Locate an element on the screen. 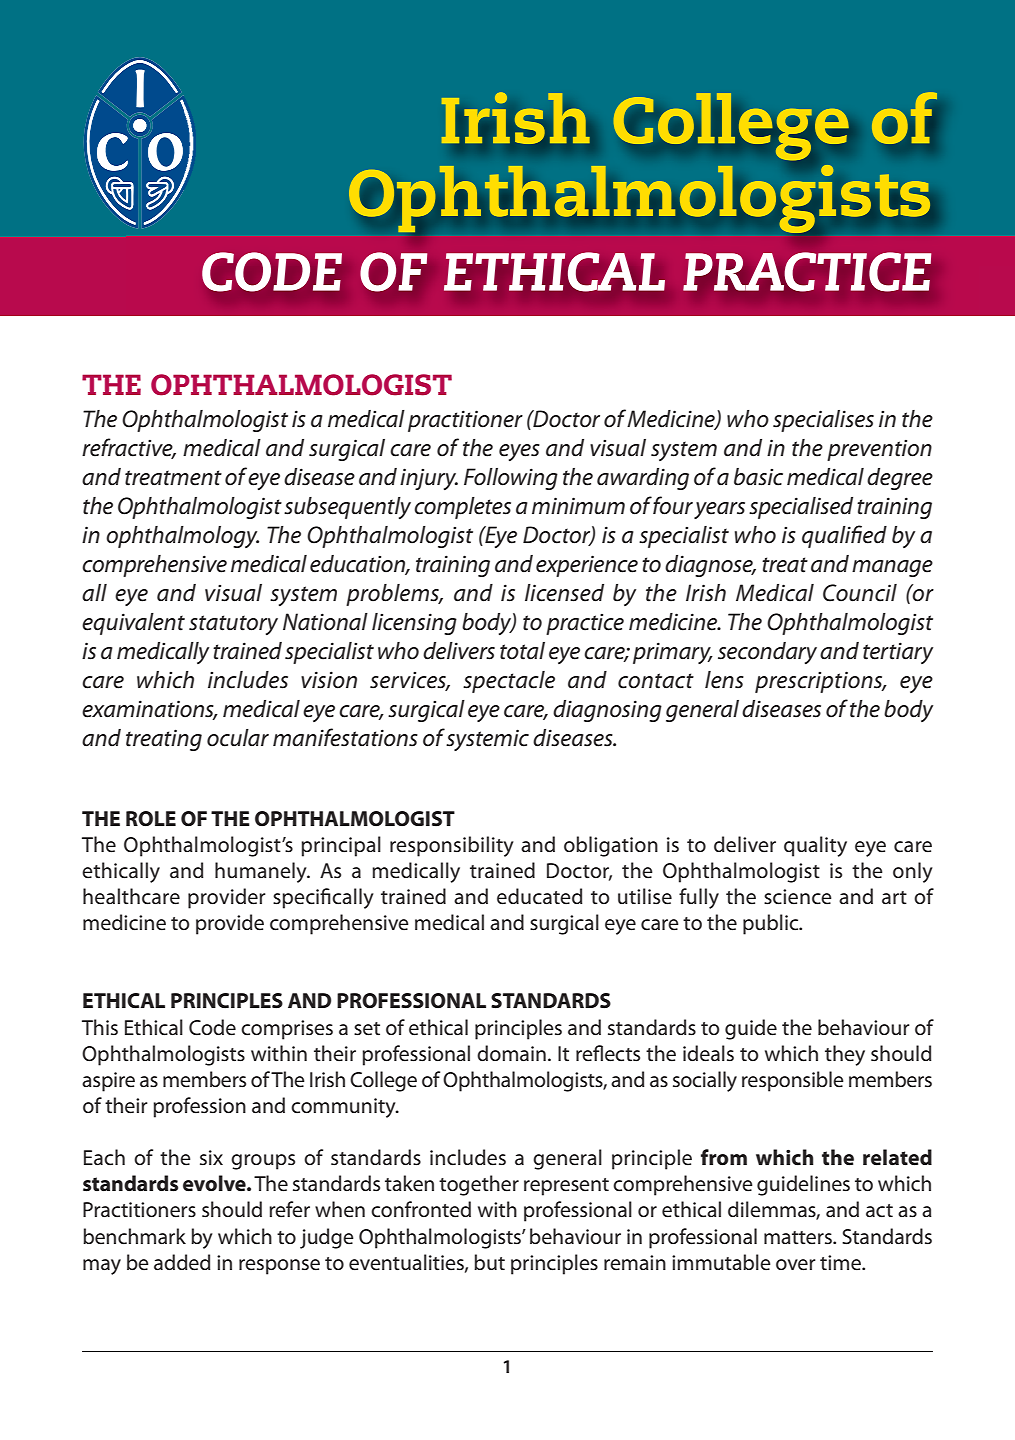 Image resolution: width=1015 pixels, height=1440 pixels. responsibility is located at coordinates (452, 846).
